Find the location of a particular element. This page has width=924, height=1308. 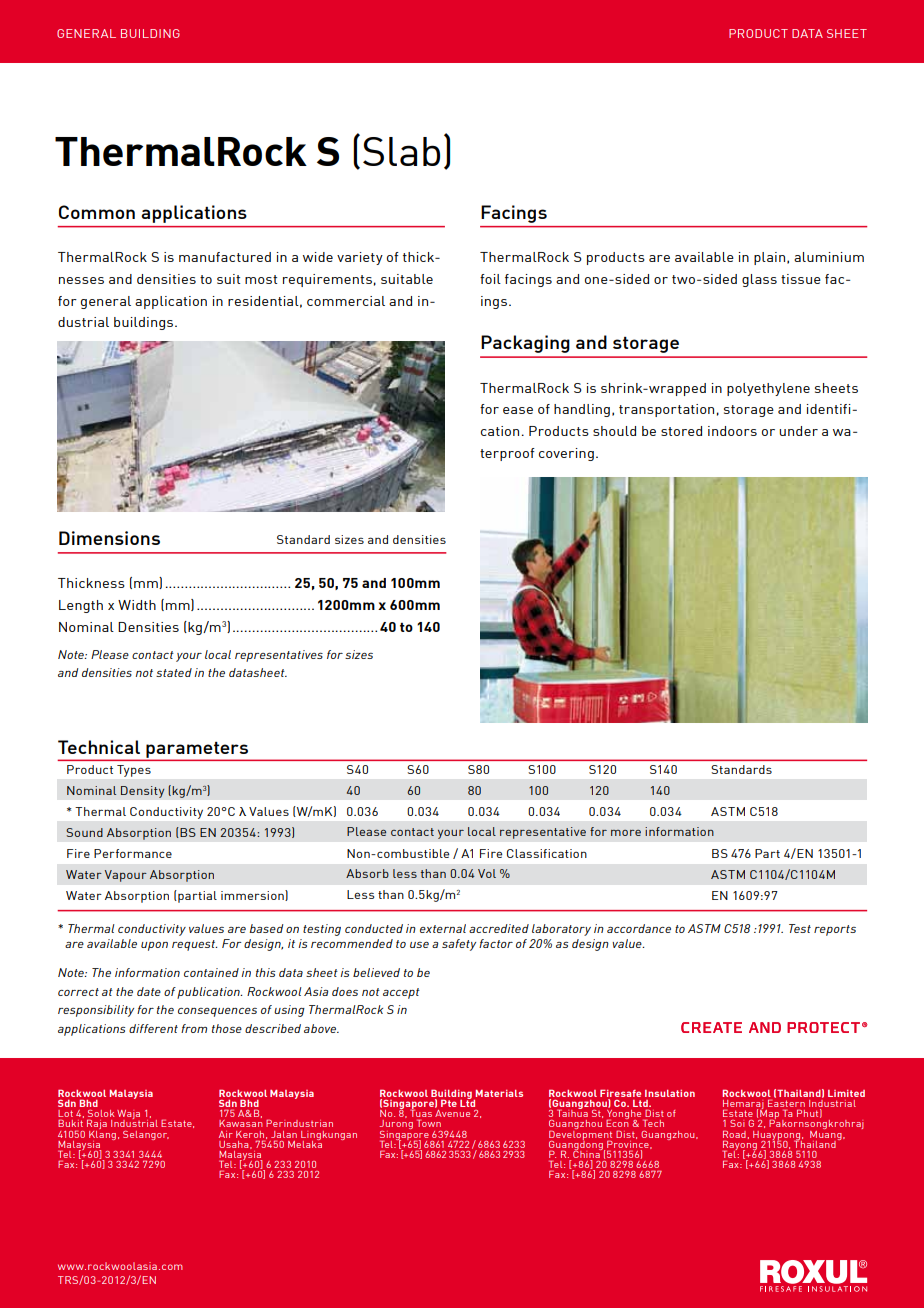

Common is located at coordinates (97, 212).
